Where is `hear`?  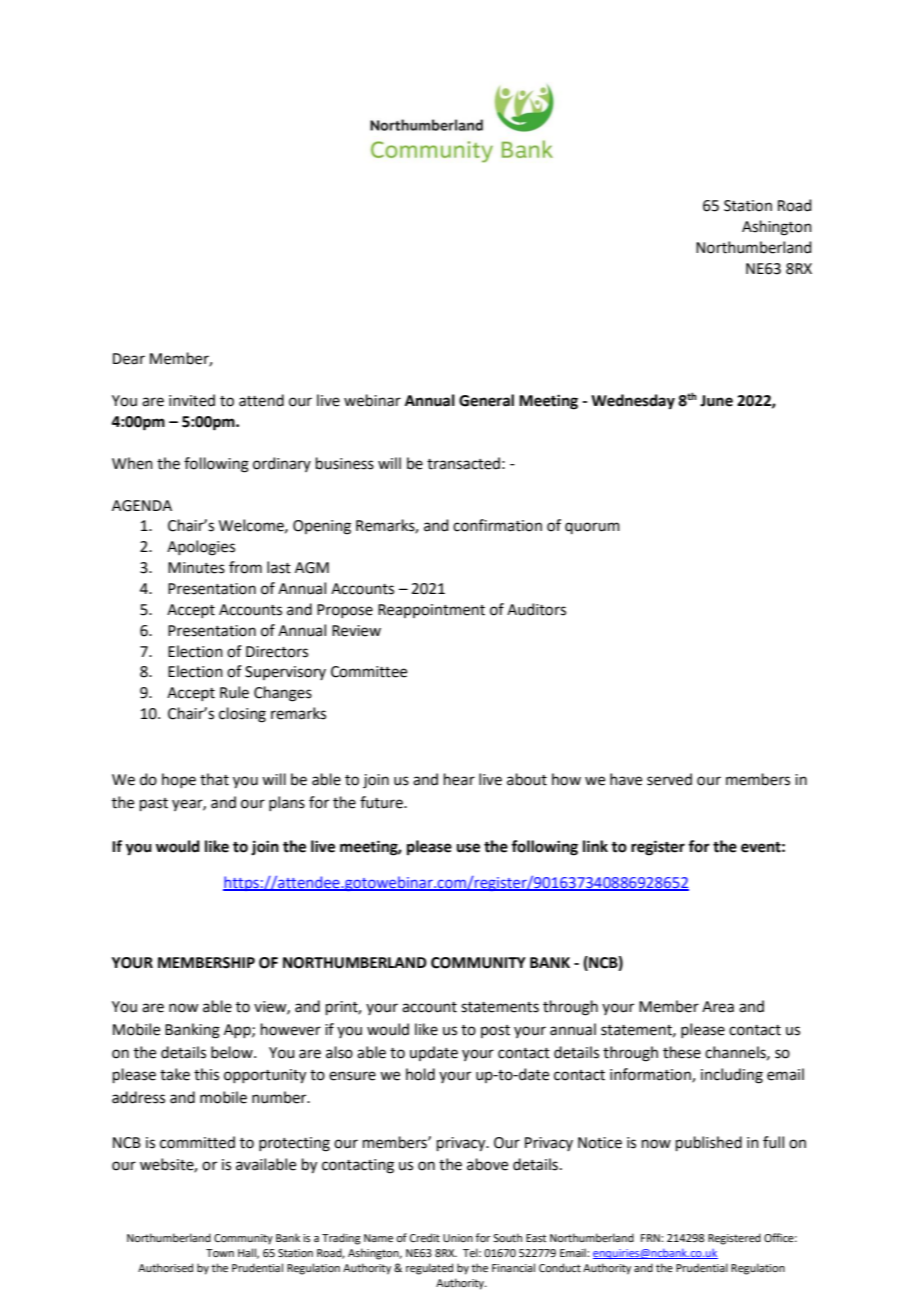
hear is located at coordinates (459, 779).
